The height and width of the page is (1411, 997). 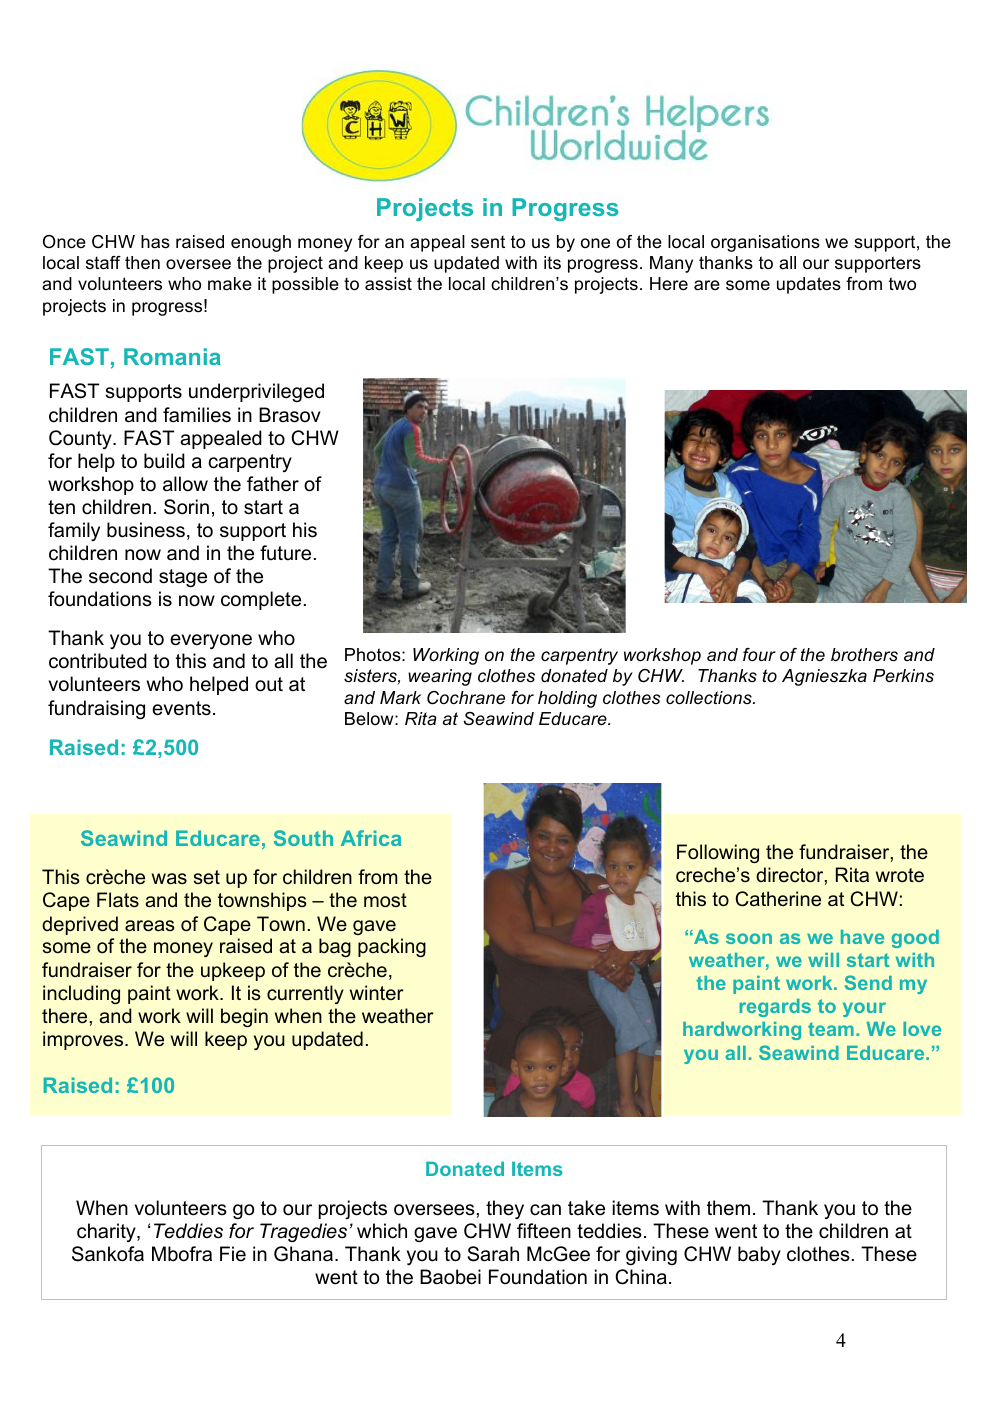 I want to click on sent, so click(x=488, y=242).
